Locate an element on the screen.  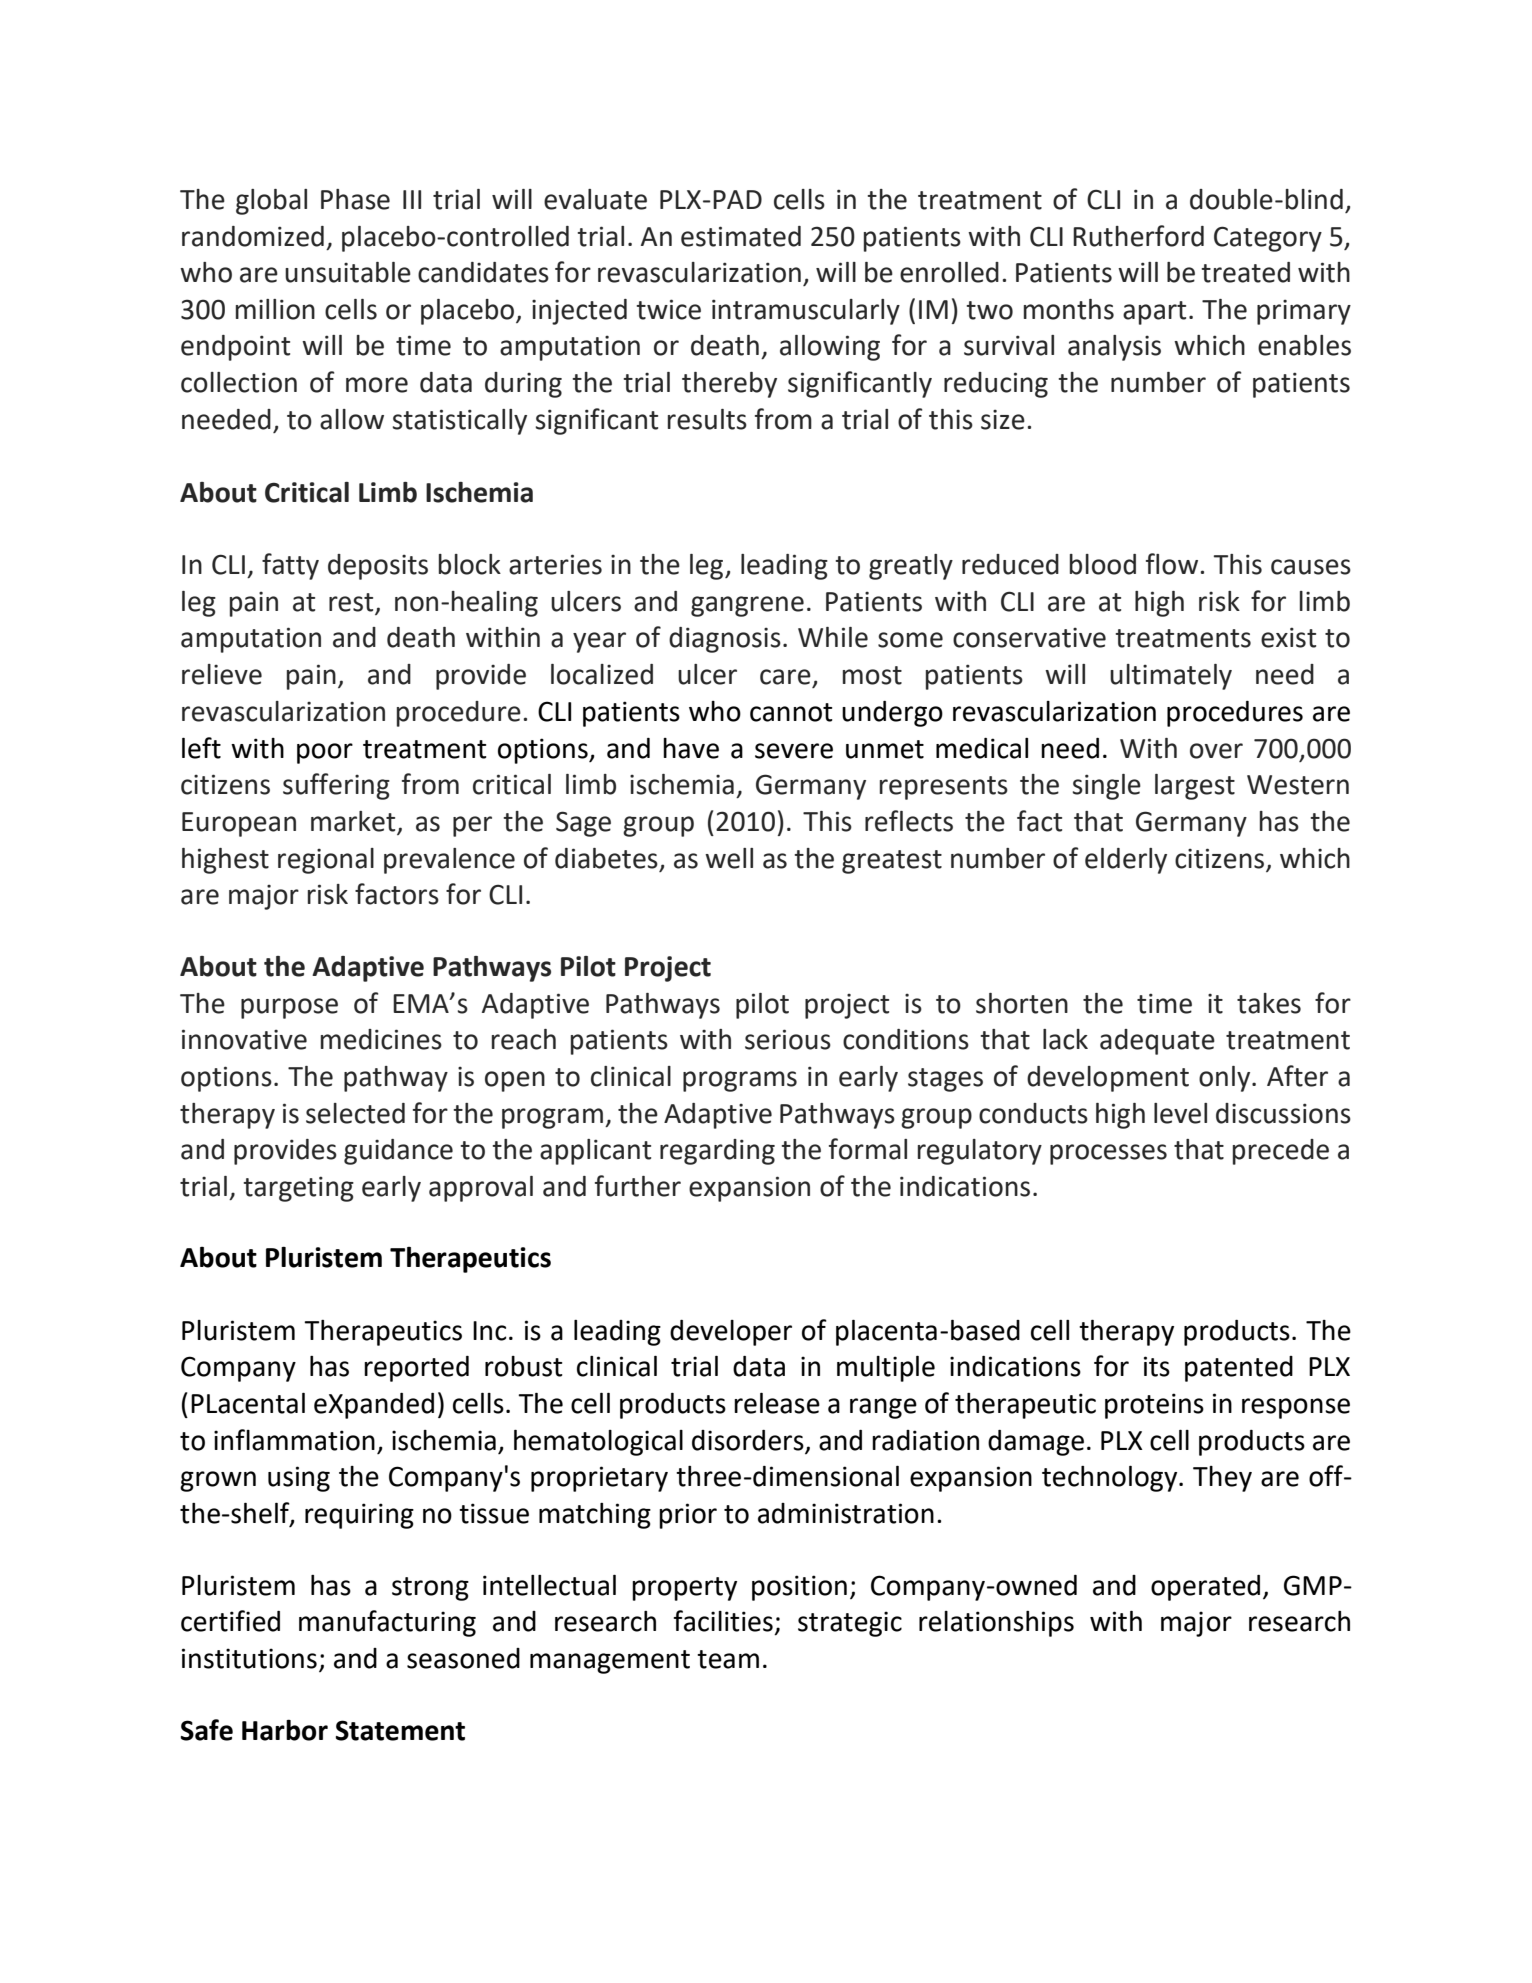
operated is located at coordinates (1205, 1588).
